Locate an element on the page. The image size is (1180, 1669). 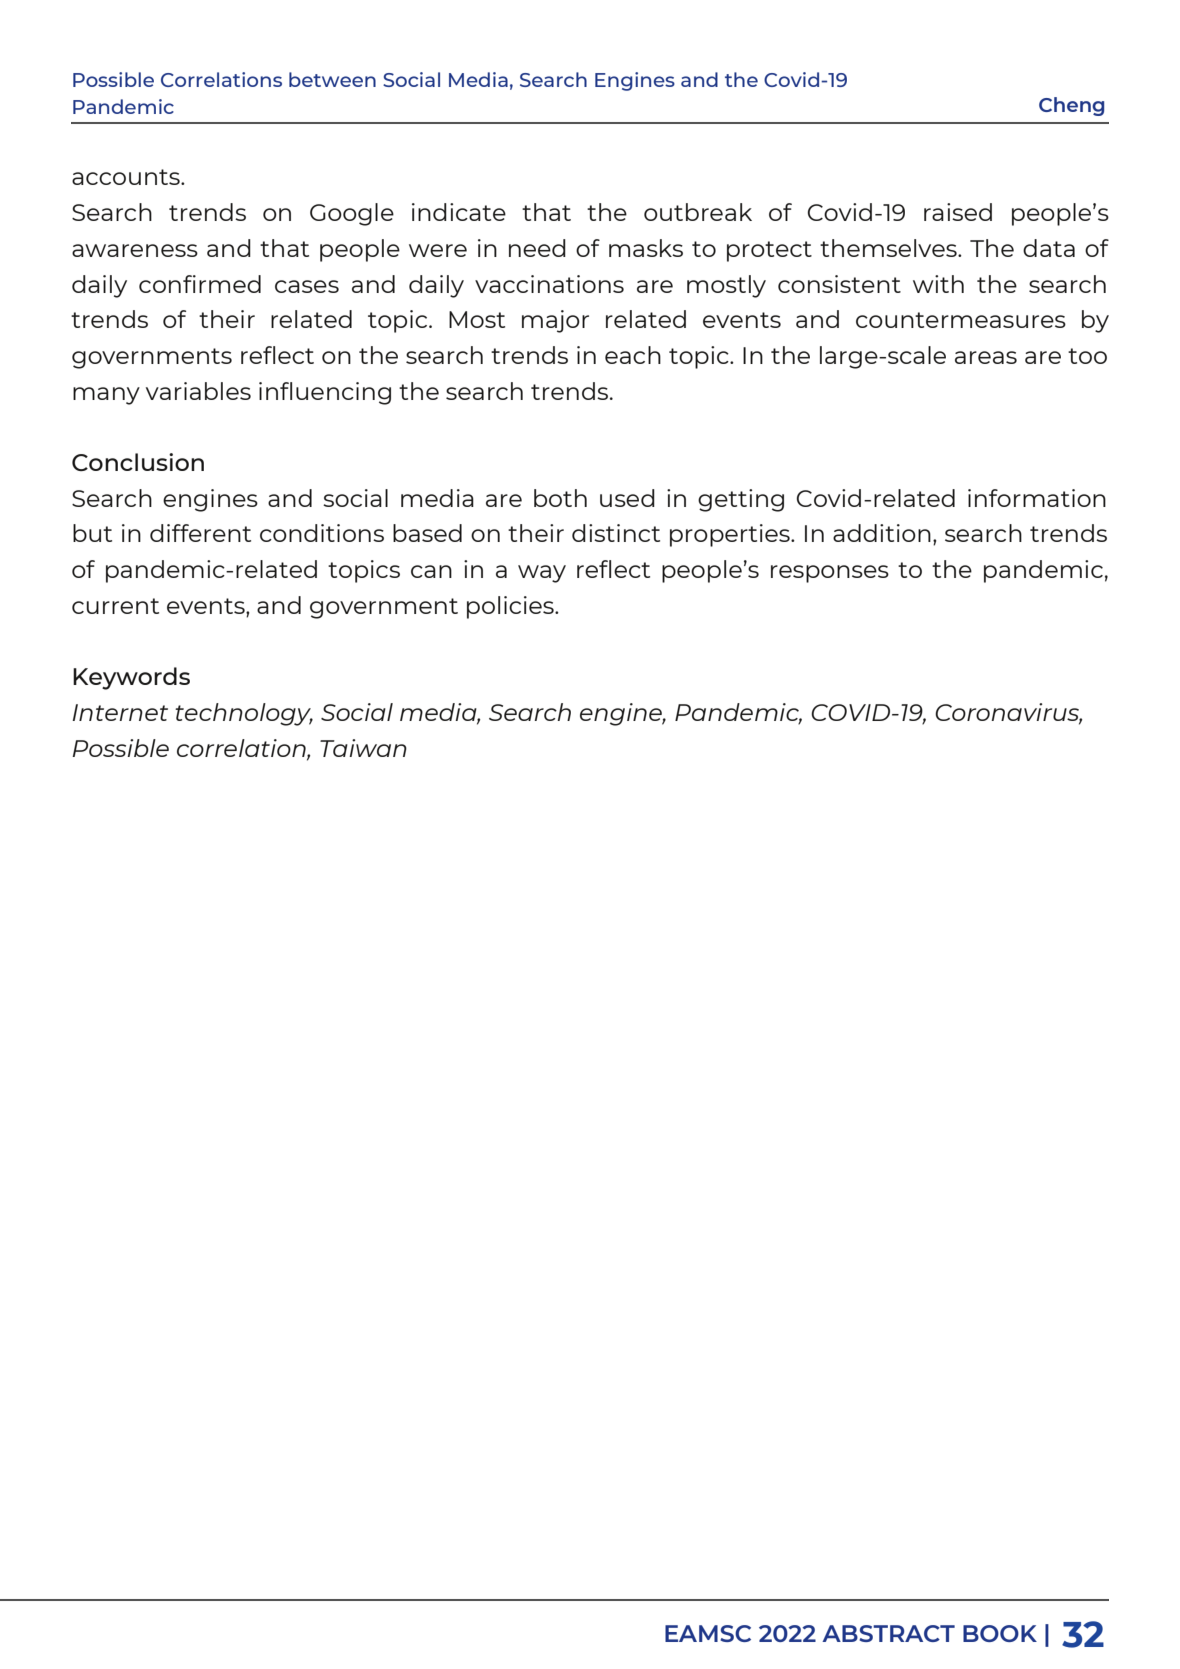
each is located at coordinates (633, 355).
